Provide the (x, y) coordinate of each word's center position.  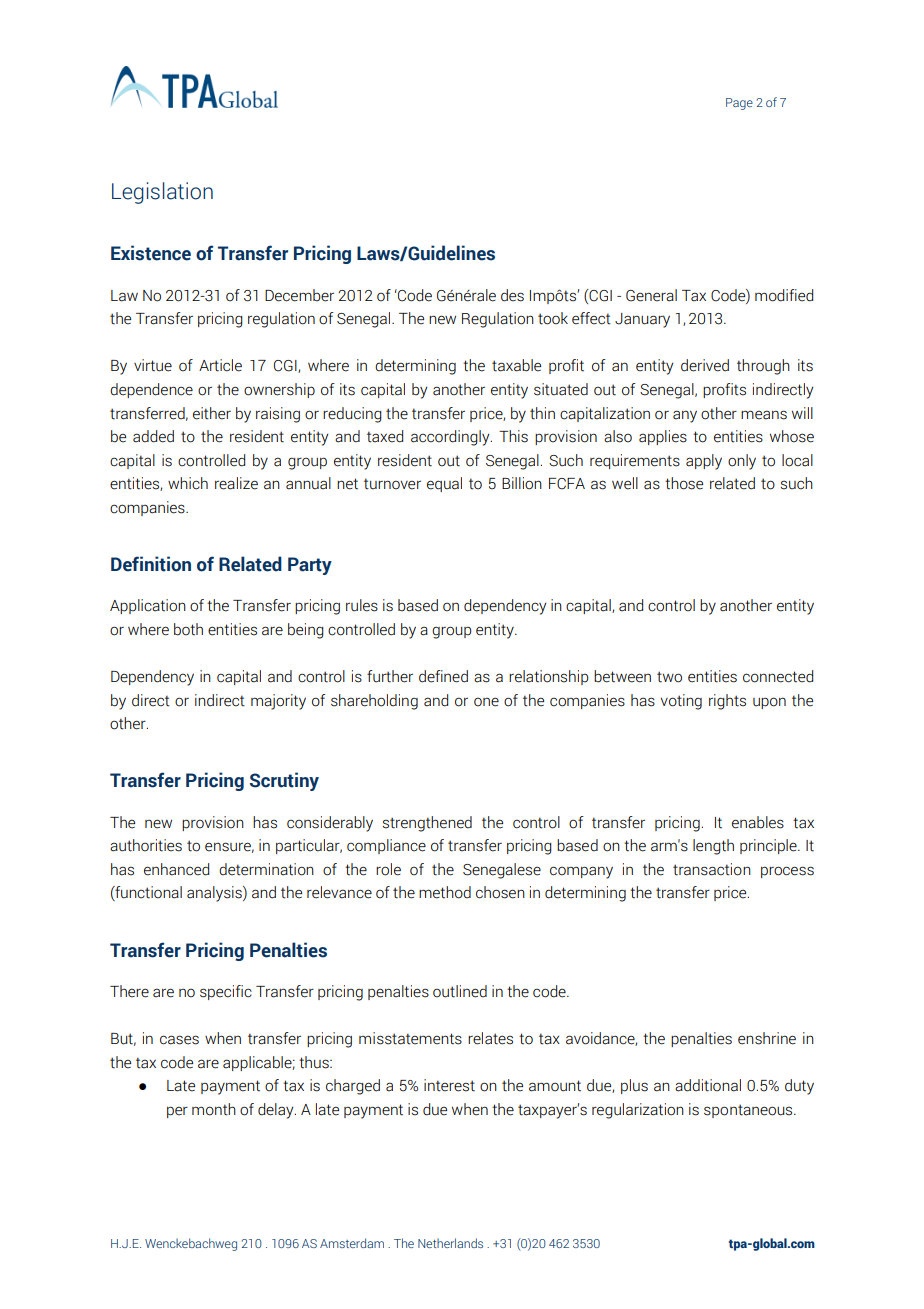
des (512, 295)
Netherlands (450, 1243)
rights (727, 702)
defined (443, 676)
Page (739, 104)
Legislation (162, 193)
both (188, 629)
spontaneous (749, 1111)
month (214, 1109)
